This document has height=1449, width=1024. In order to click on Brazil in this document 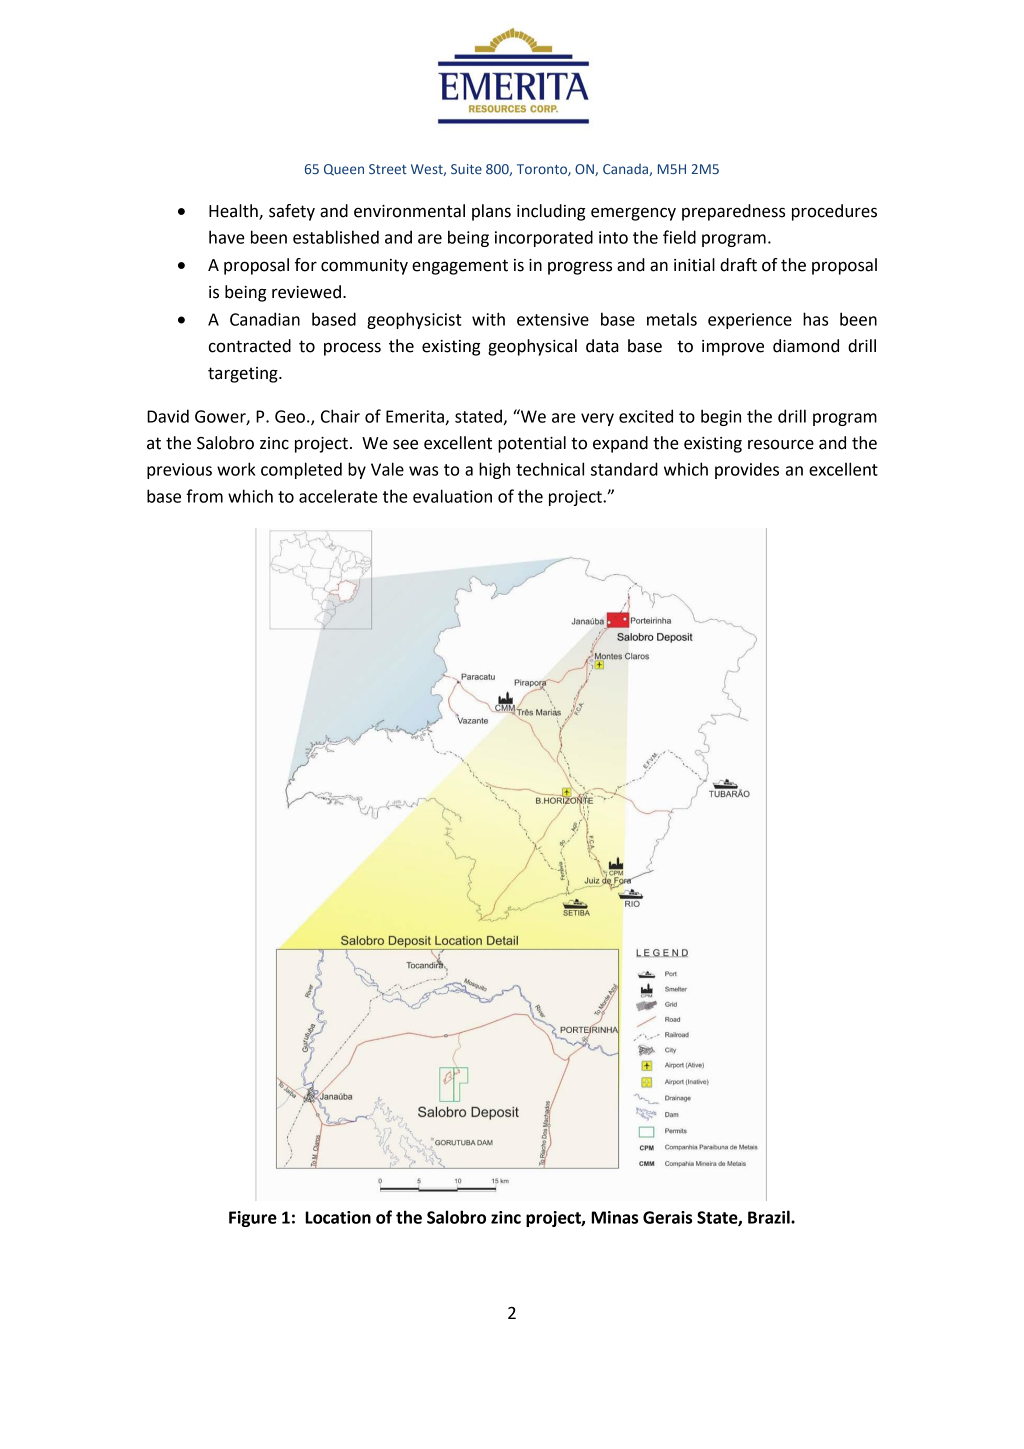, I will do `click(770, 1217)`.
